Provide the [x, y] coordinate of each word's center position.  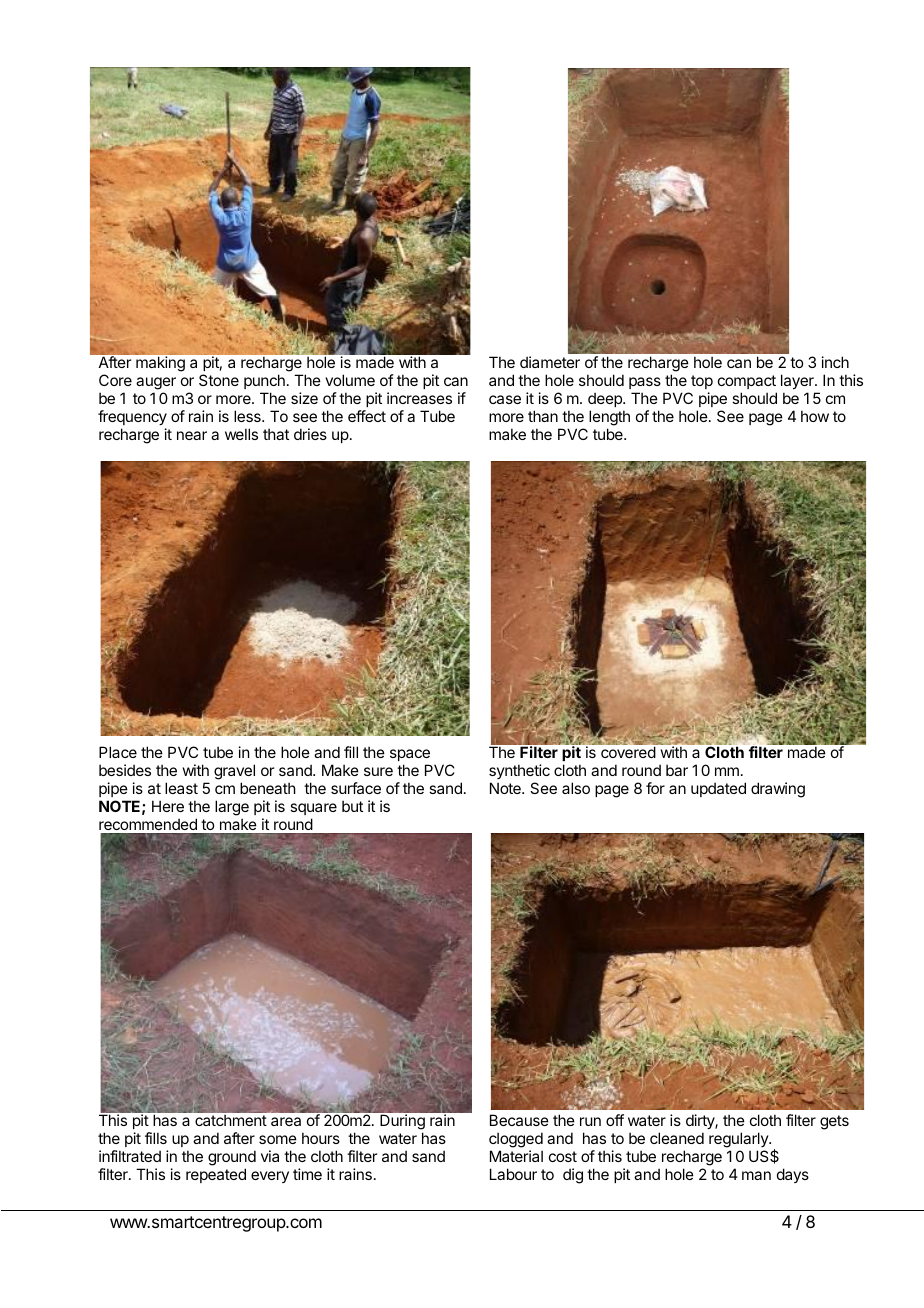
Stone [219, 380]
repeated [216, 1175]
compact [747, 382]
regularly [739, 1141]
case [505, 399]
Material [516, 1156]
